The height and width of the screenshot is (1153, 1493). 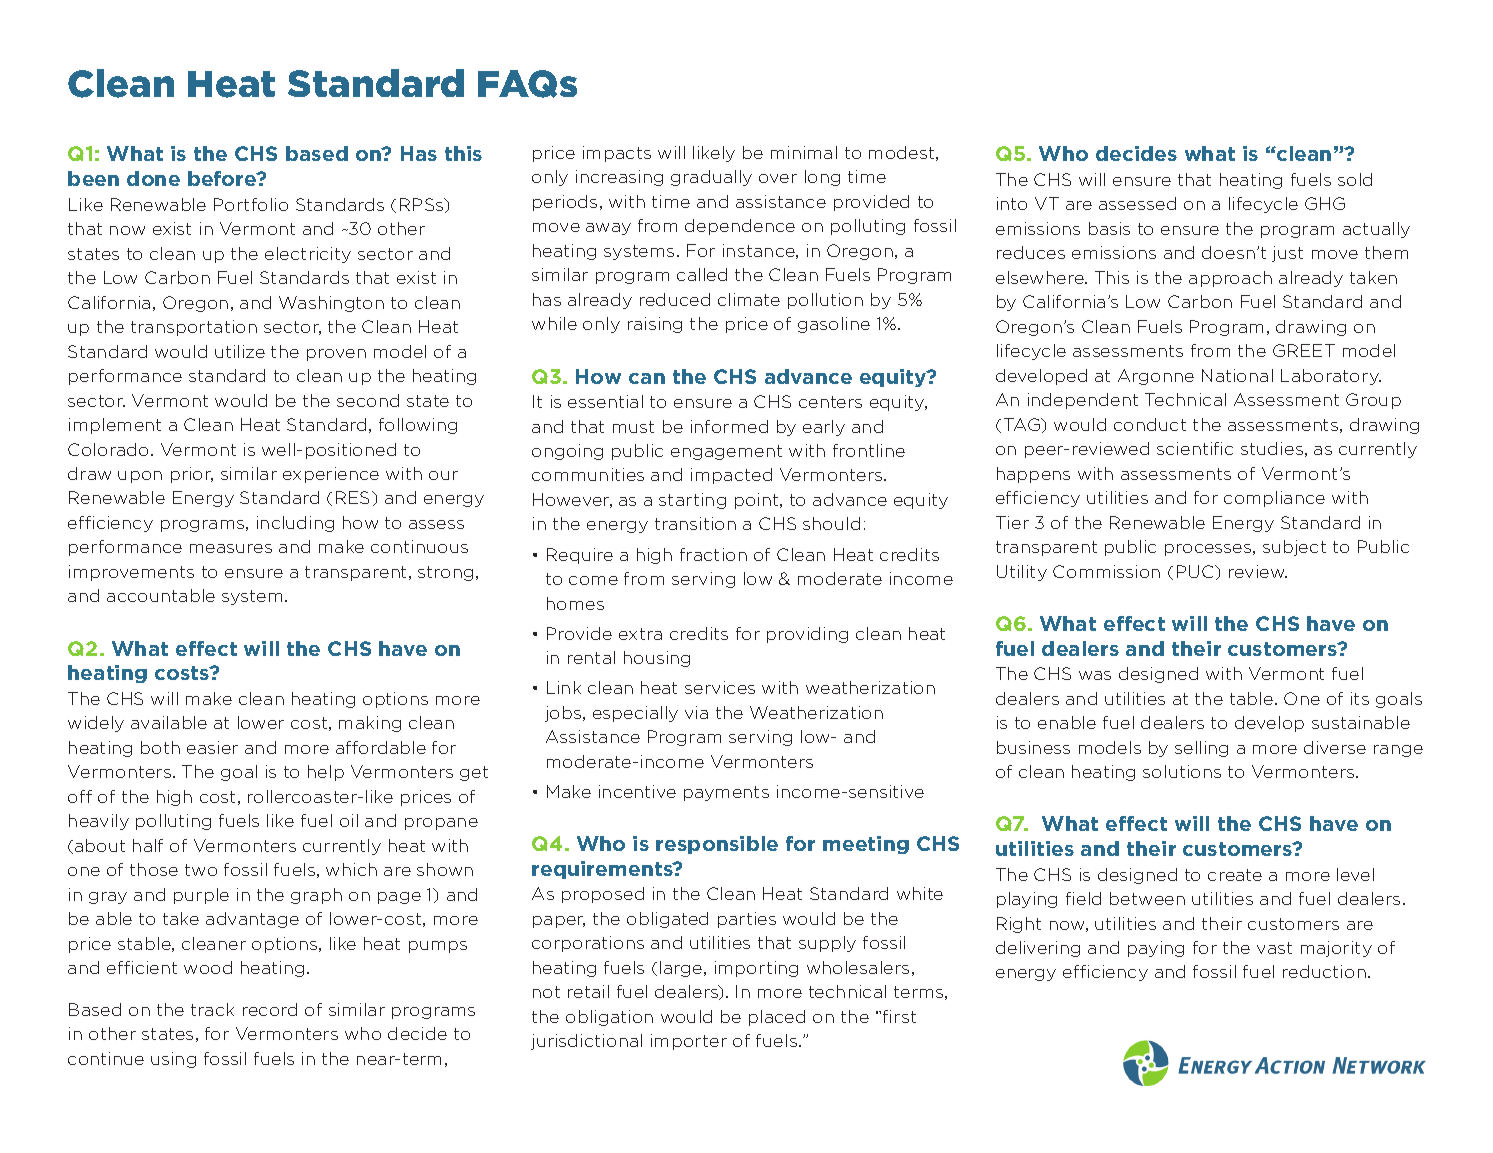 I want to click on PUC, so click(x=1196, y=571).
